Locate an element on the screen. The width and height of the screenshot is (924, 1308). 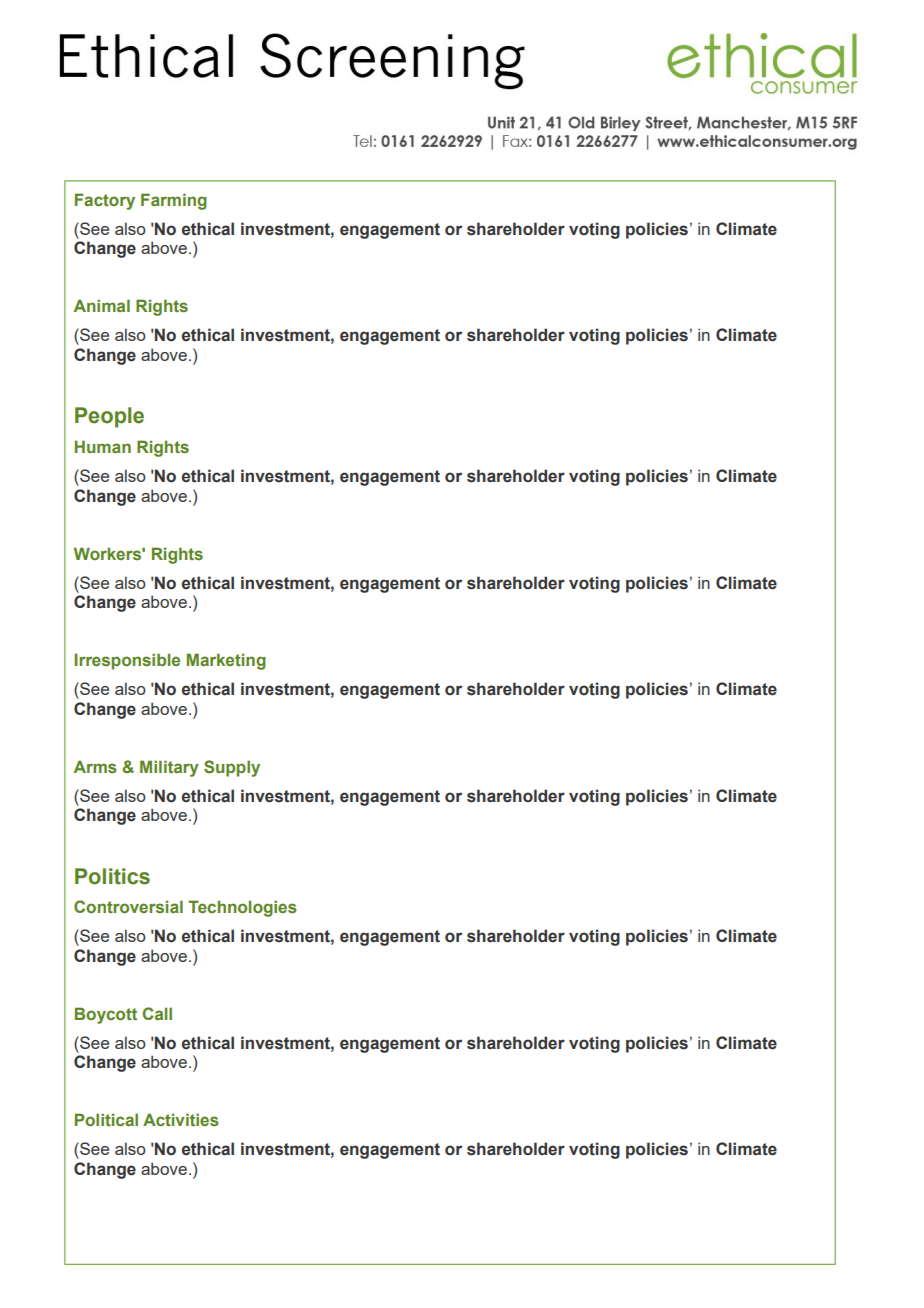
Marketing is located at coordinates (226, 661).
